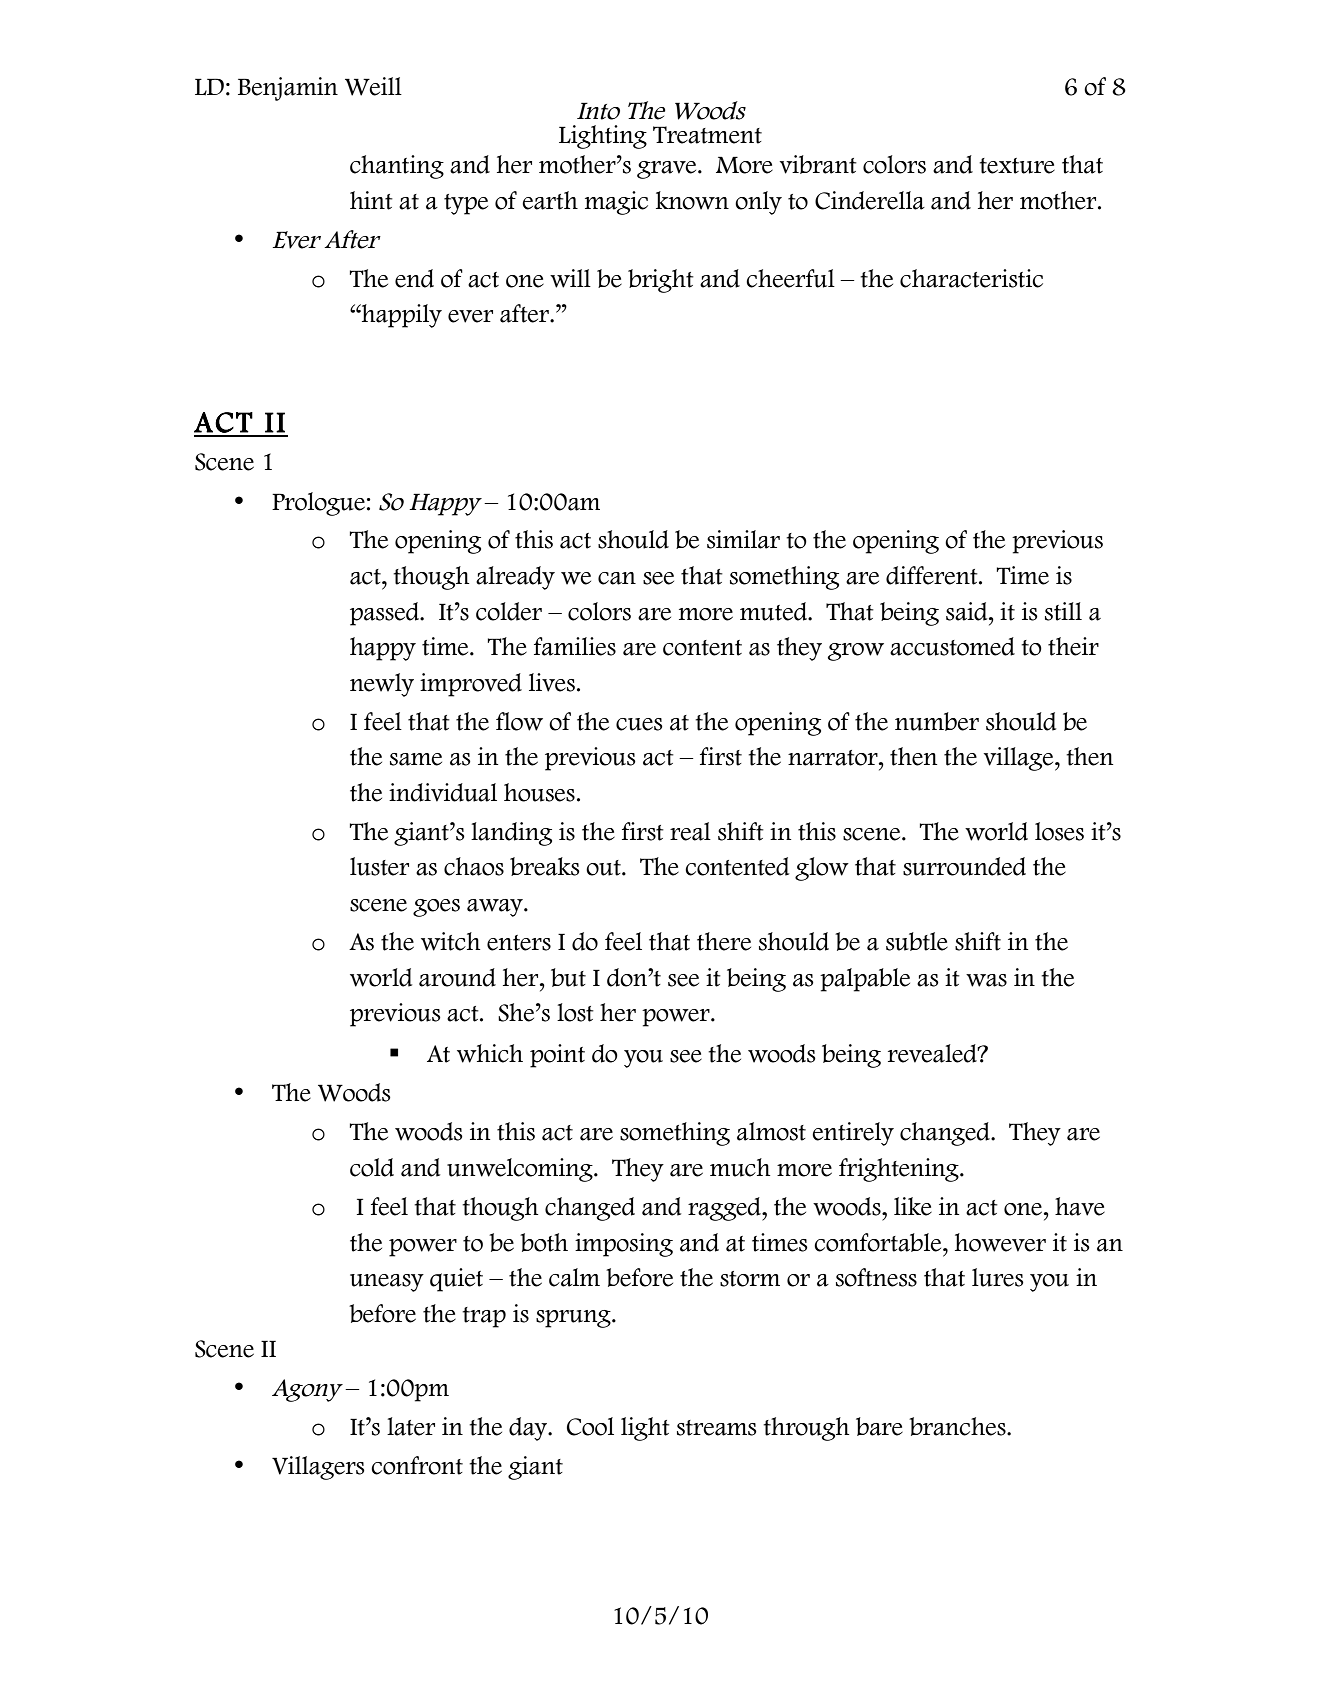 The width and height of the document is (1320, 1708). What do you see at coordinates (771, 1131) in the document?
I see `almost` at bounding box center [771, 1131].
